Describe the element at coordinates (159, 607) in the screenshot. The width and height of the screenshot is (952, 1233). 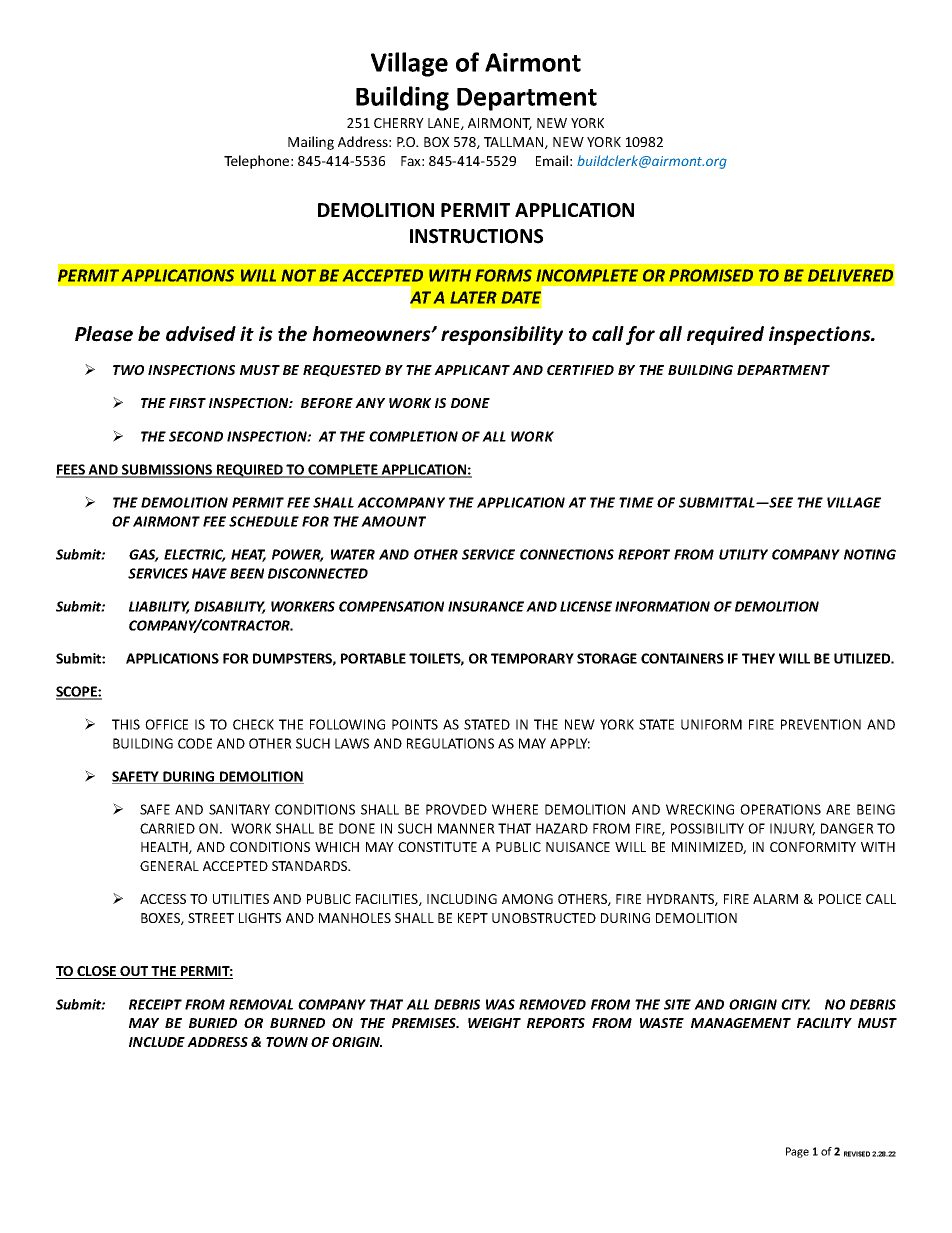
I see `LIABILITY` at that location.
